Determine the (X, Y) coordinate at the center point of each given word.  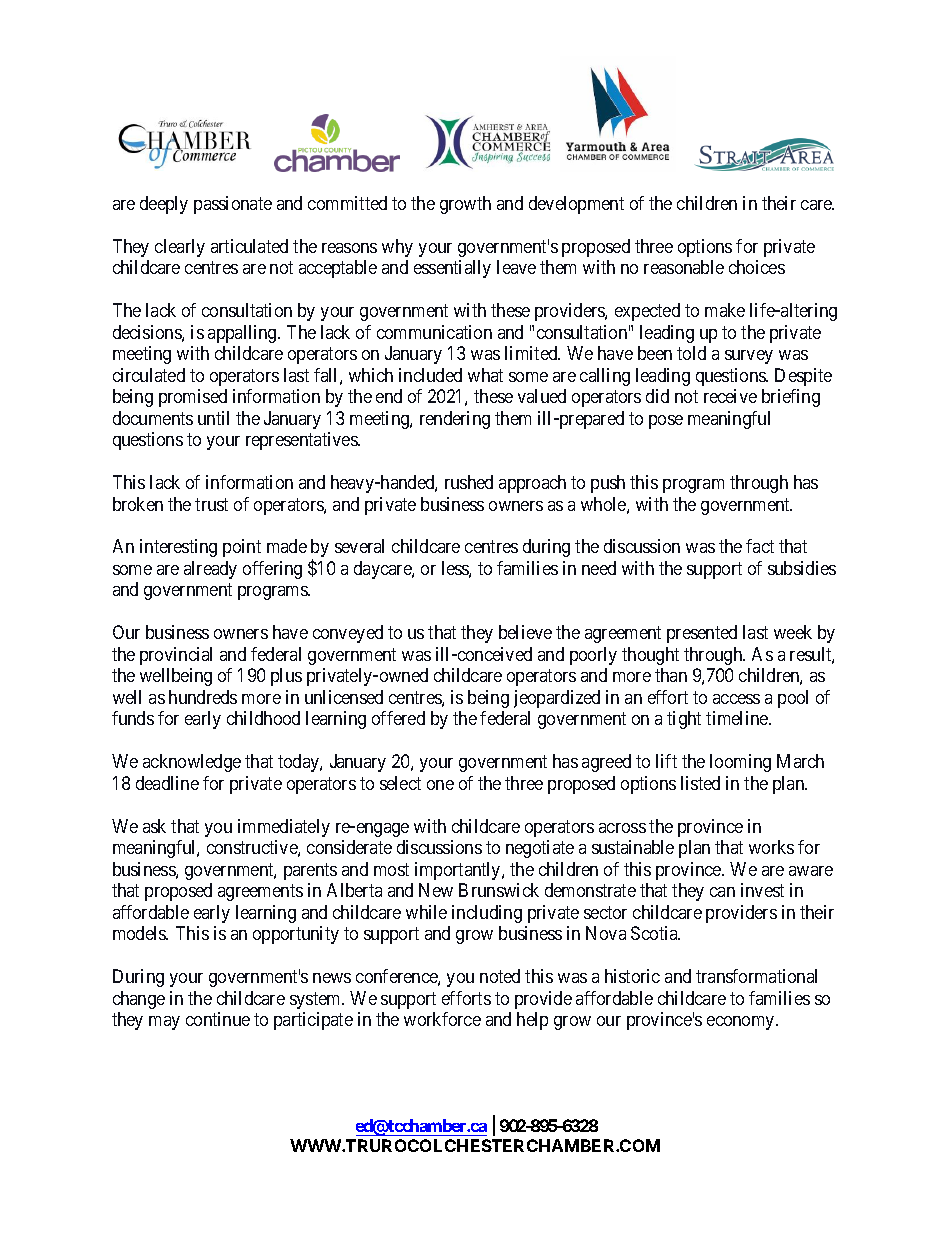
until (213, 418)
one (440, 785)
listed (700, 783)
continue (218, 1019)
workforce (442, 1019)
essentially (452, 269)
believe (525, 632)
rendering (455, 420)
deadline (167, 783)
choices (757, 267)
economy (742, 1023)
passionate (233, 205)
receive (730, 396)
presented (702, 634)
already (210, 570)
